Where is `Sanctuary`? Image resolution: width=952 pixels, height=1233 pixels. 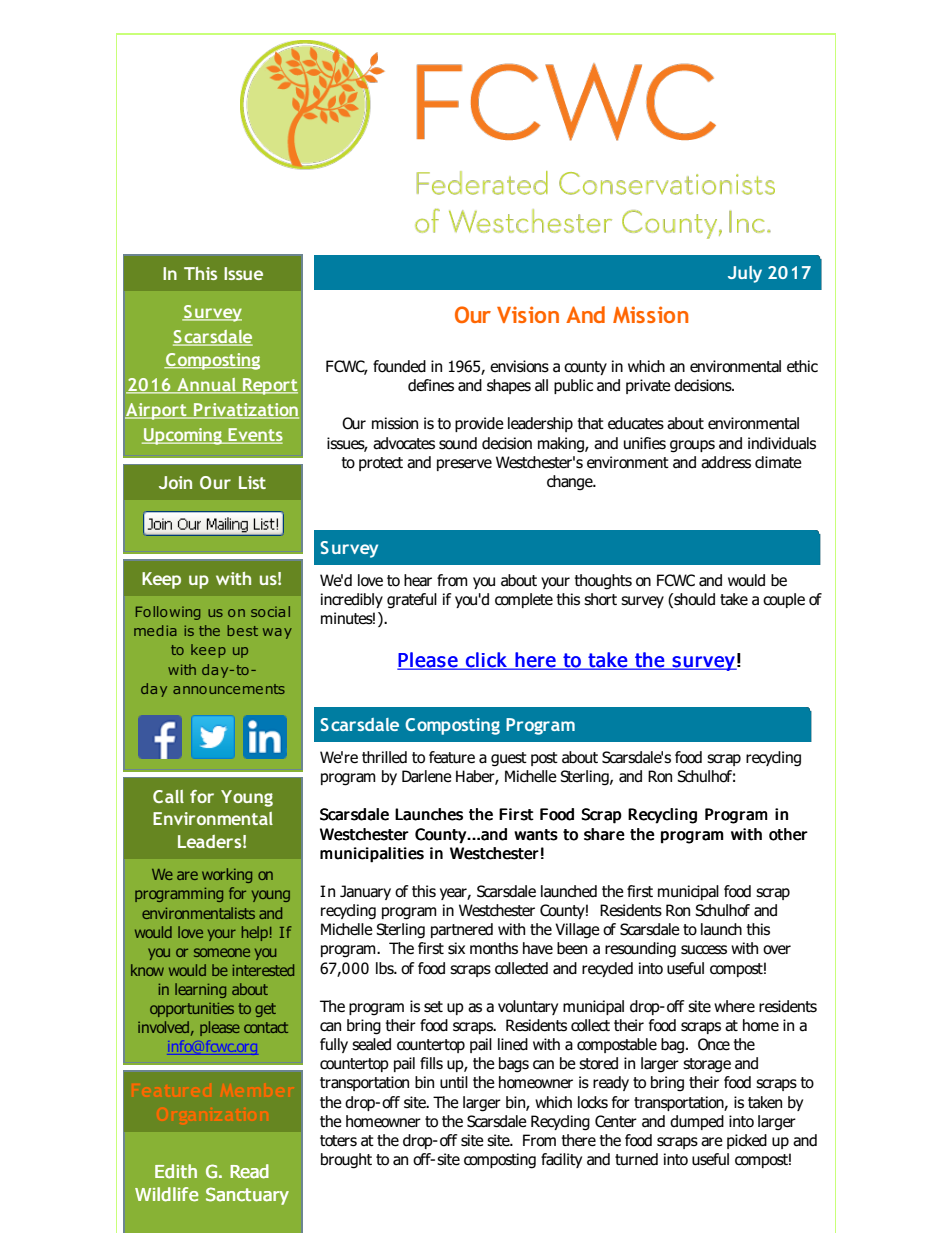 Sanctuary is located at coordinates (247, 1196).
